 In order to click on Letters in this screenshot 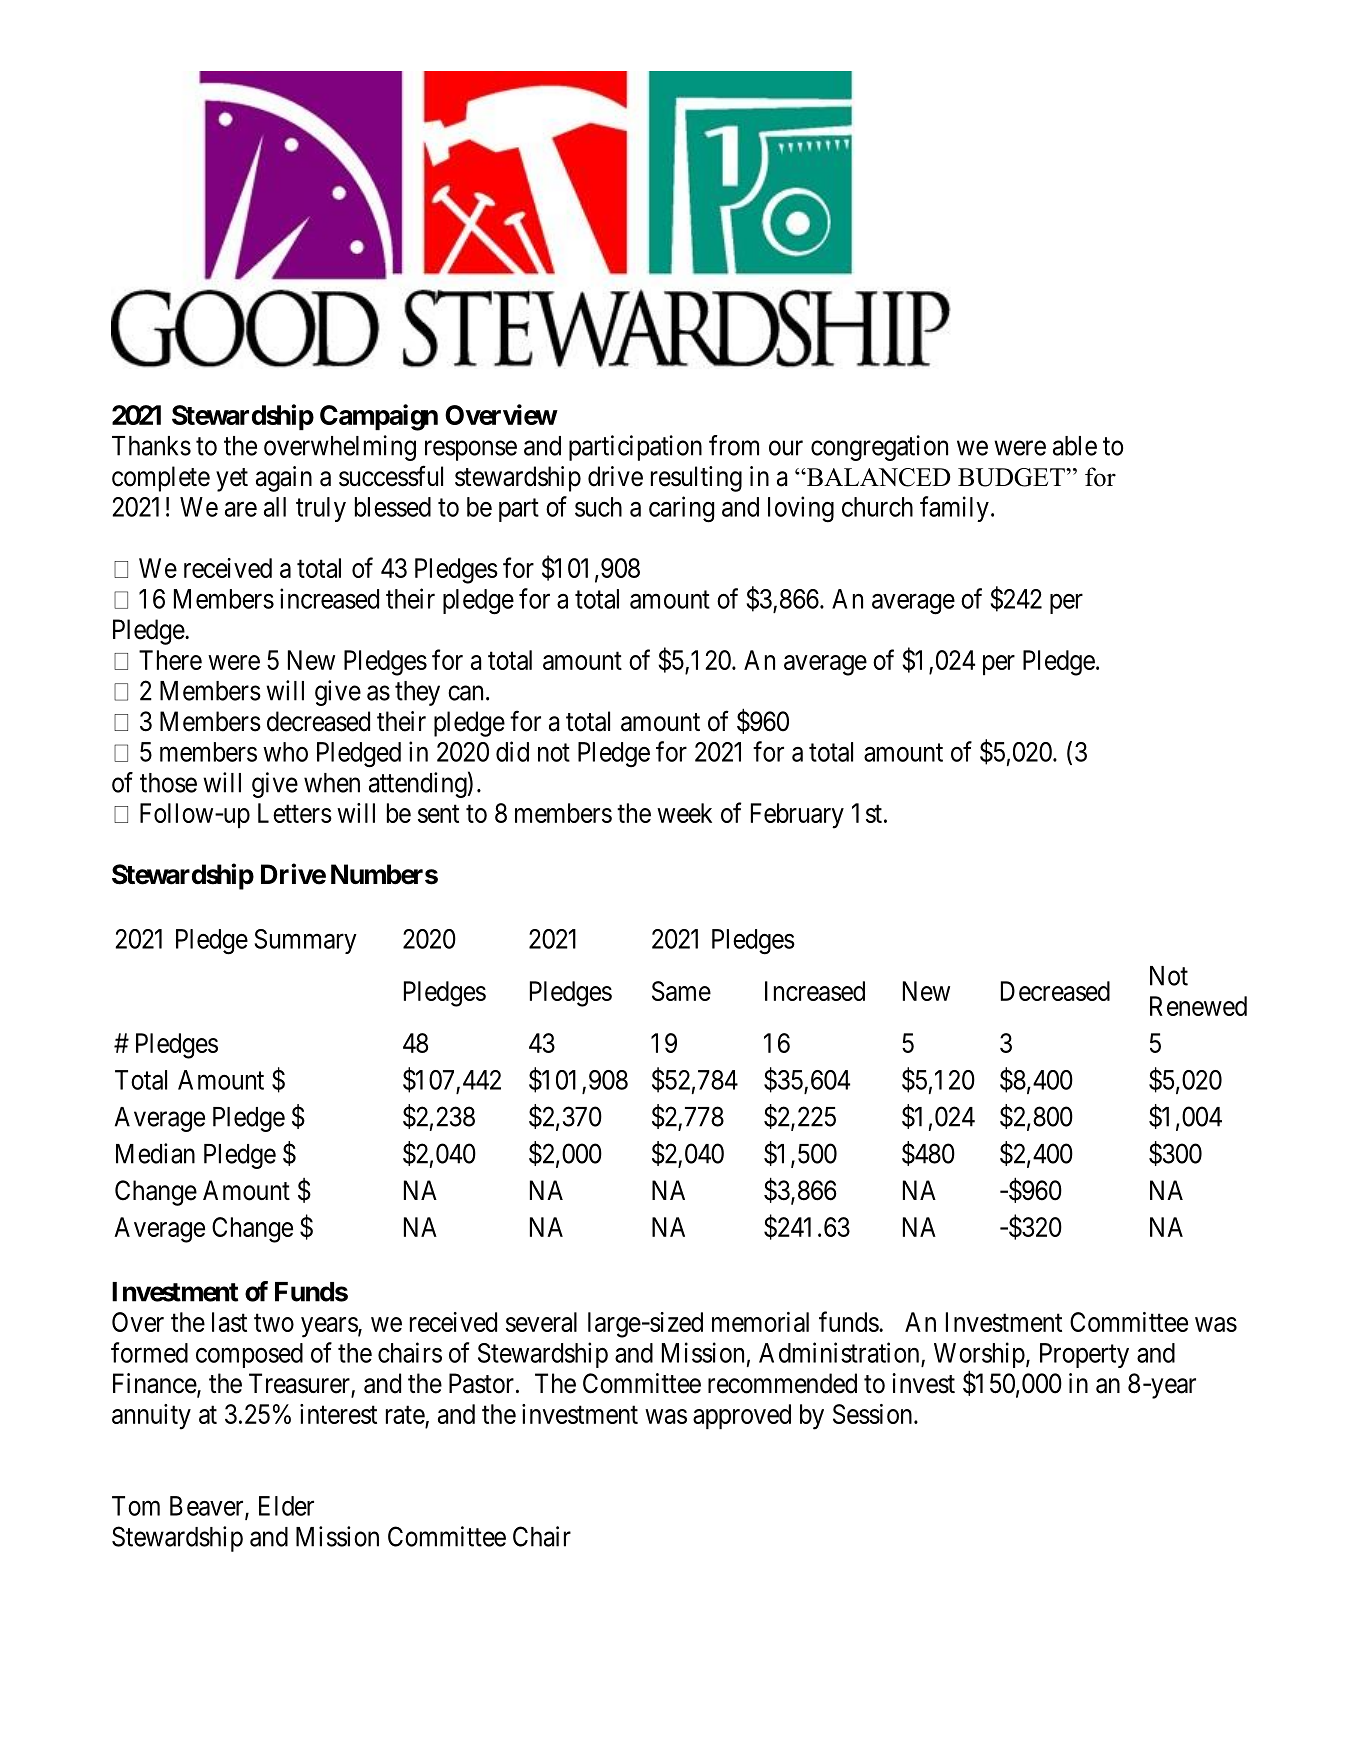, I will do `click(295, 813)`.
